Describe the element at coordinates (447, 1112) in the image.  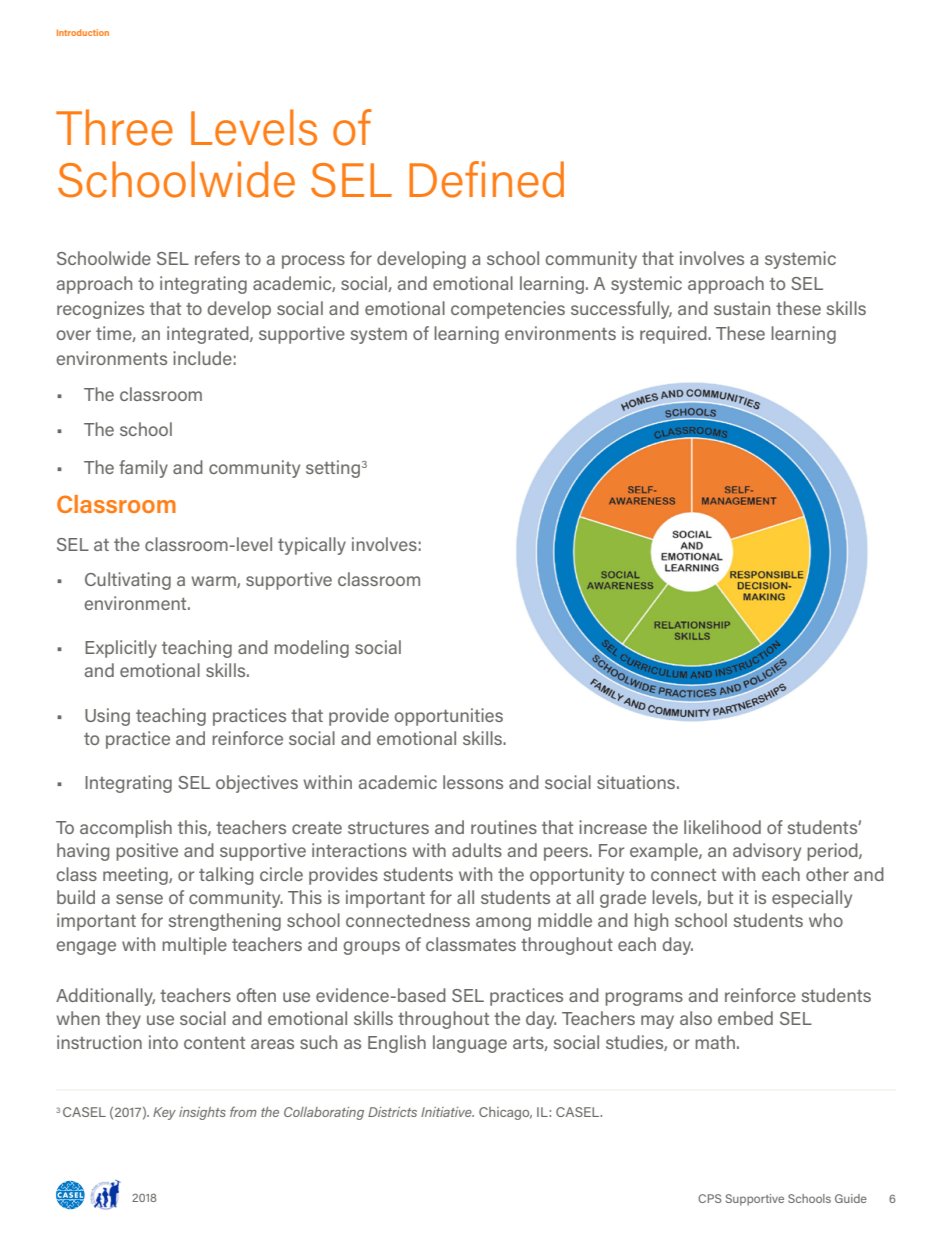
I see `Initiative` at that location.
